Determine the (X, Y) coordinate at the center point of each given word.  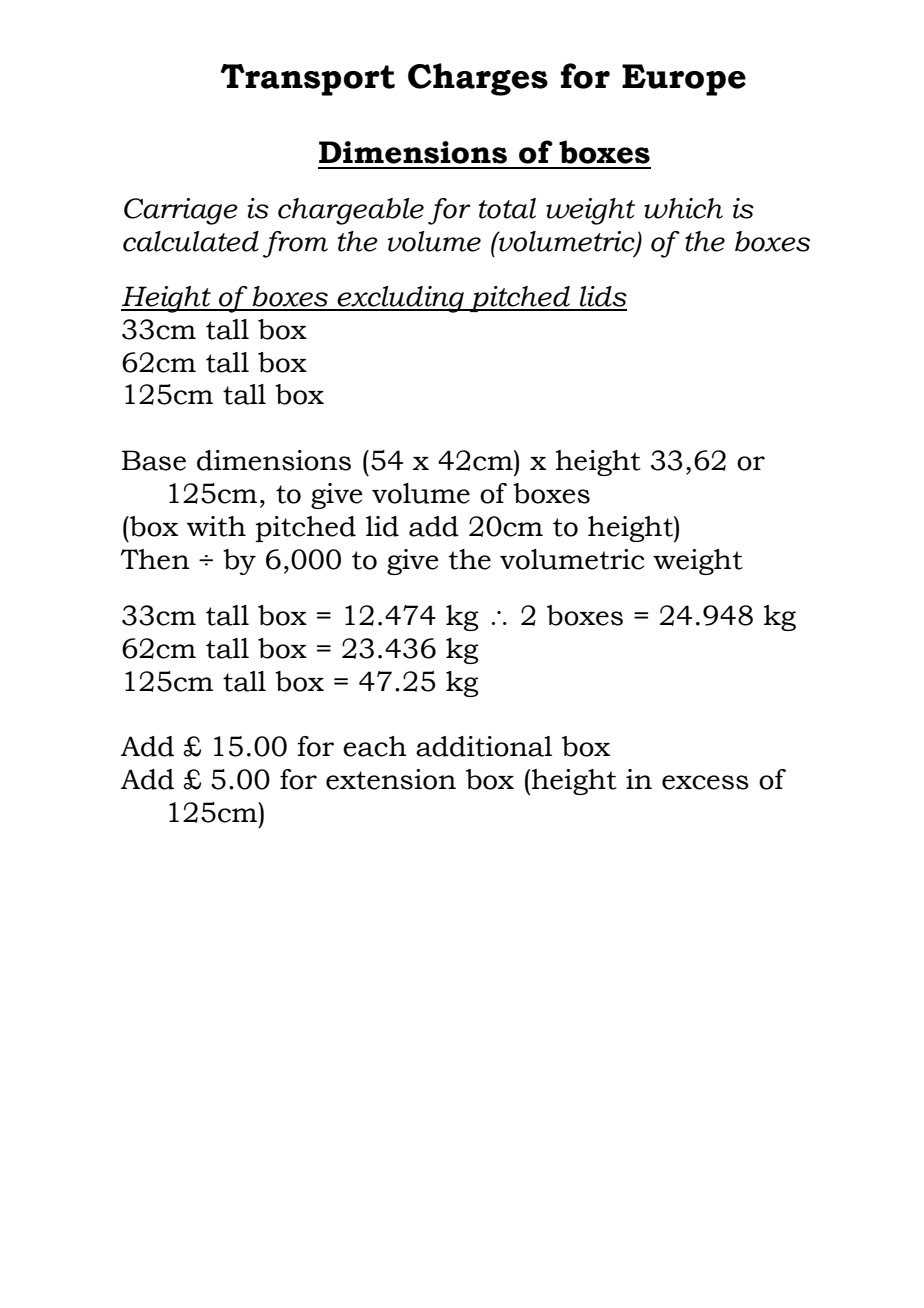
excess (705, 782)
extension (391, 779)
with (216, 526)
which (683, 208)
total (507, 208)
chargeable (351, 211)
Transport (308, 80)
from (295, 244)
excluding (401, 299)
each (375, 746)
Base (154, 460)
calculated (191, 241)
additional (484, 746)
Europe (684, 80)
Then (155, 559)
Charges (478, 79)
